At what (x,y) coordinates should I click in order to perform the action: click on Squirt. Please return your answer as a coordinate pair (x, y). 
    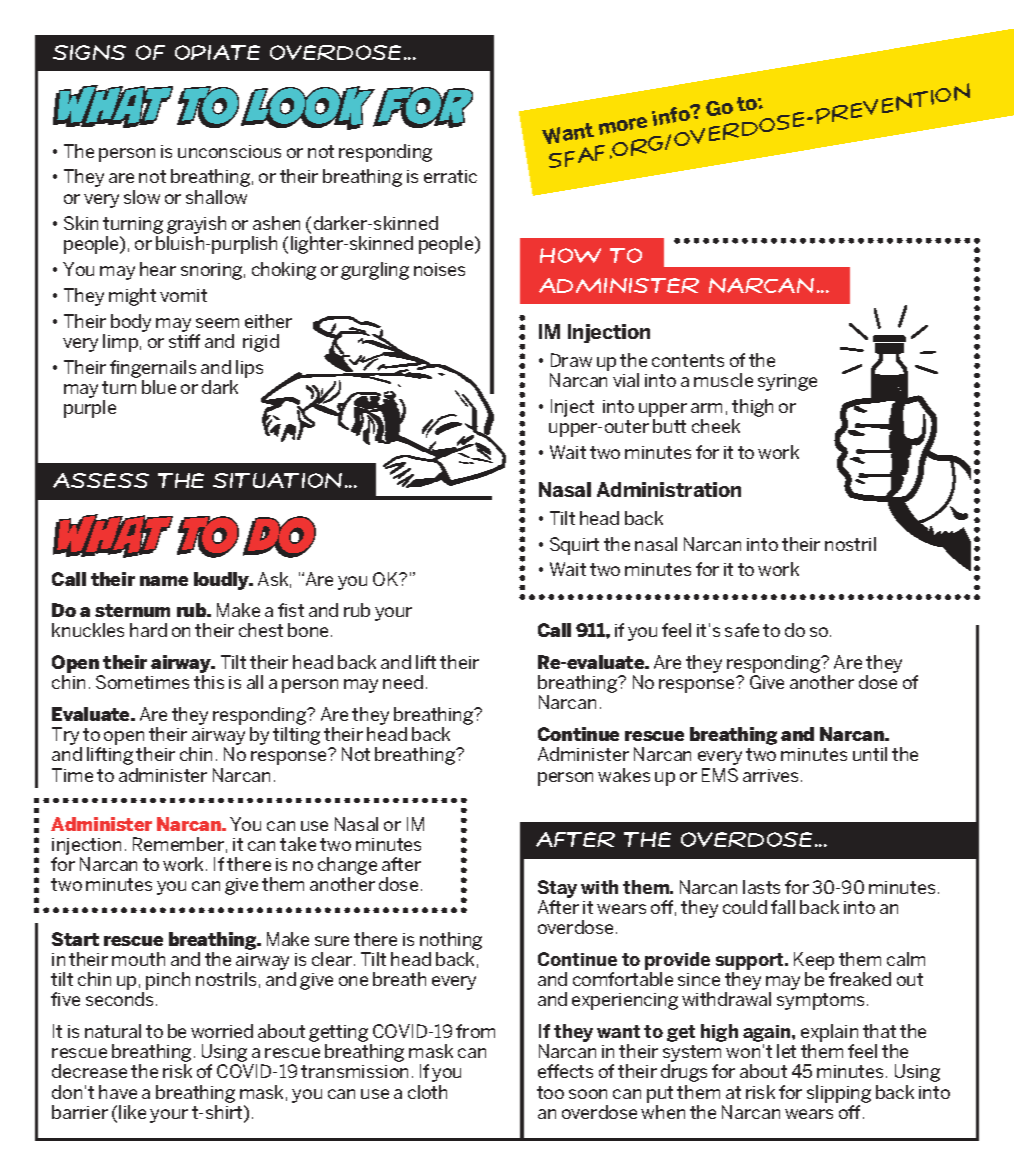
    Looking at the image, I should click on (574, 546).
